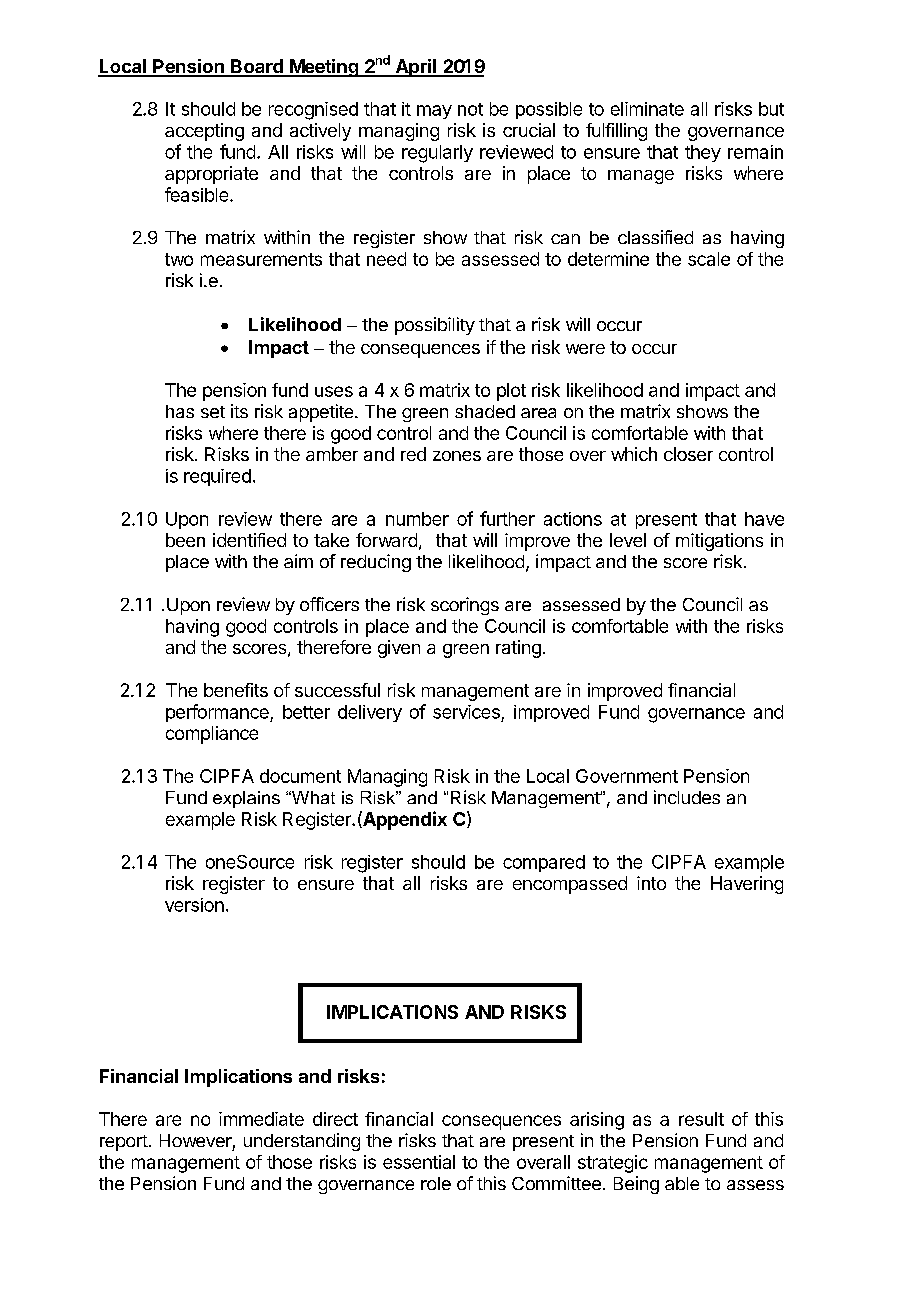  Describe the element at coordinates (647, 109) in the document. I see `eliminate` at that location.
